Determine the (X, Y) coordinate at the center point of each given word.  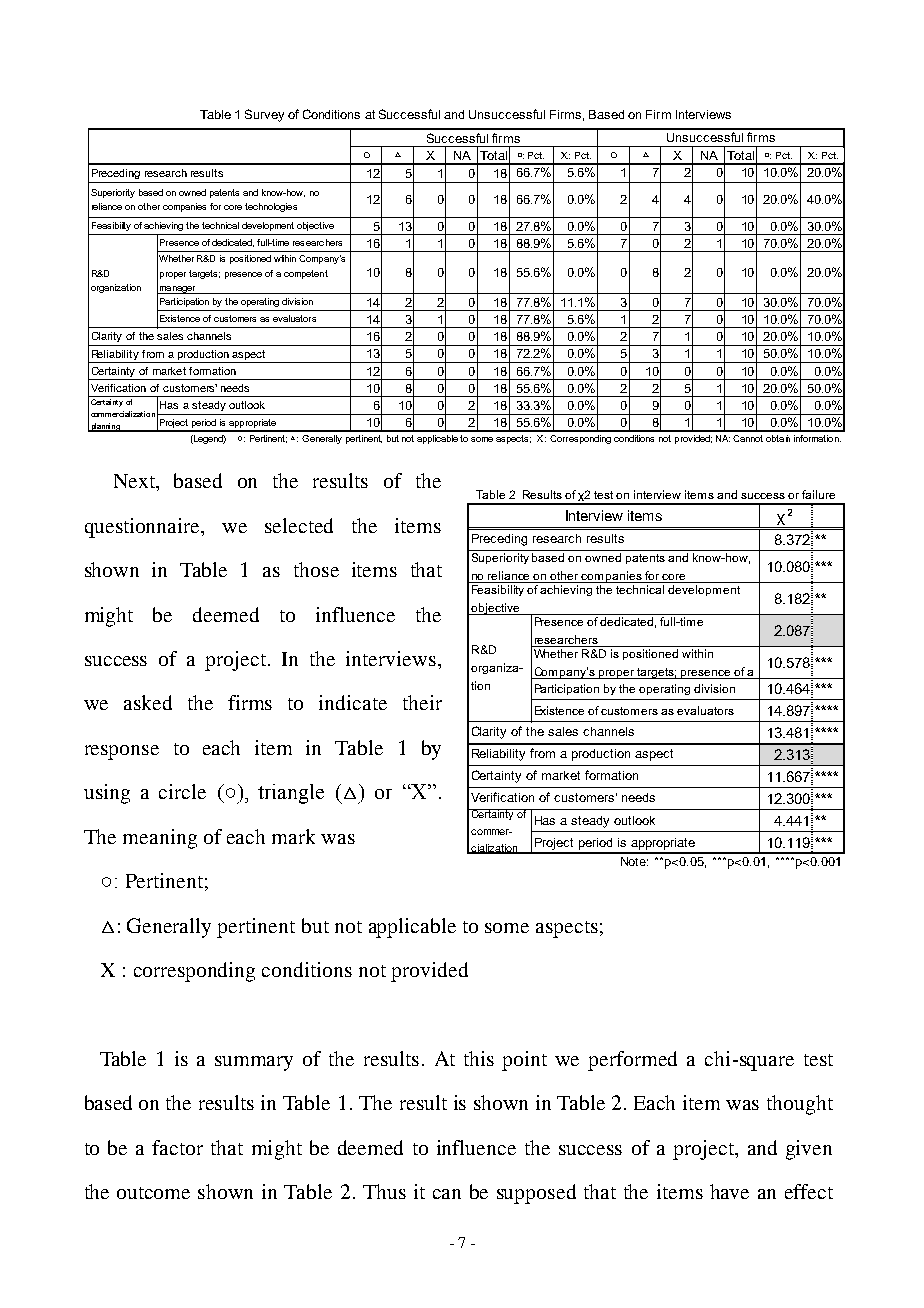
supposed (536, 1194)
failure (818, 494)
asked (148, 702)
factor (177, 1147)
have (729, 1191)
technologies (271, 207)
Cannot (748, 438)
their (422, 702)
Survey (264, 115)
